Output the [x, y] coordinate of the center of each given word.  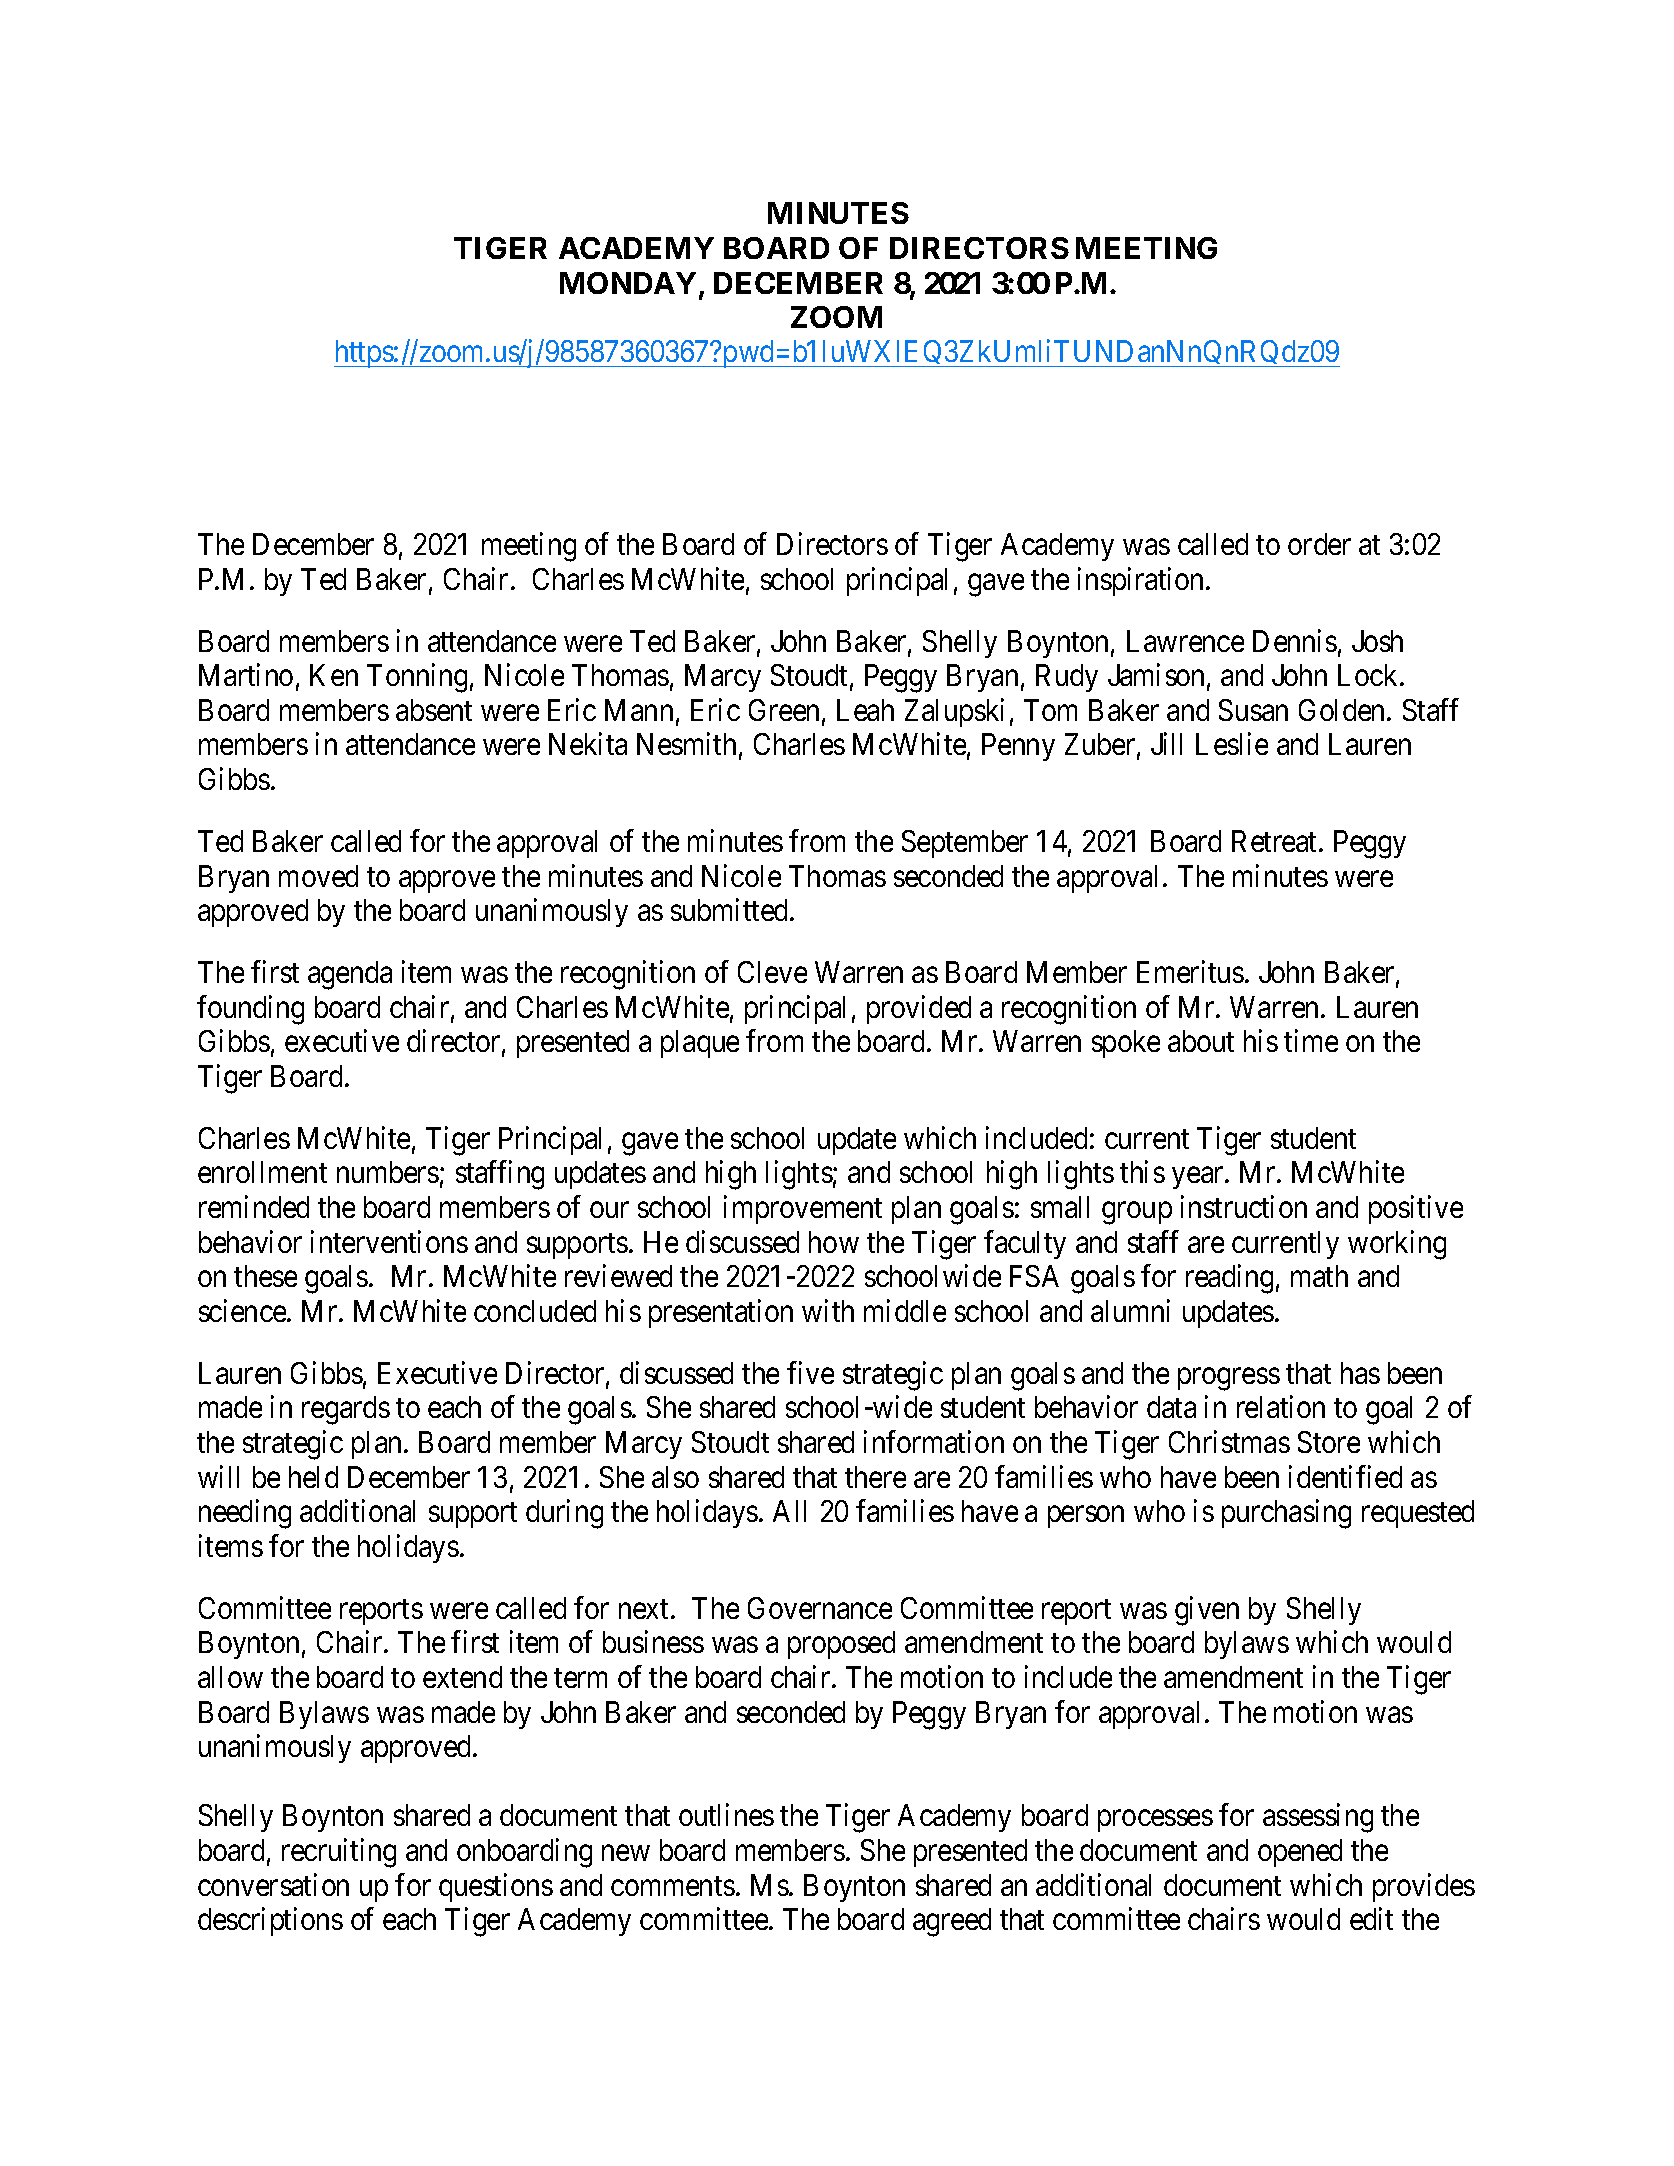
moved [318, 876]
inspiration [1142, 581]
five [810, 1372]
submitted [731, 910]
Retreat [1276, 841]
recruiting [339, 1853]
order [1319, 544]
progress [1229, 1379]
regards [346, 1410]
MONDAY [628, 283]
